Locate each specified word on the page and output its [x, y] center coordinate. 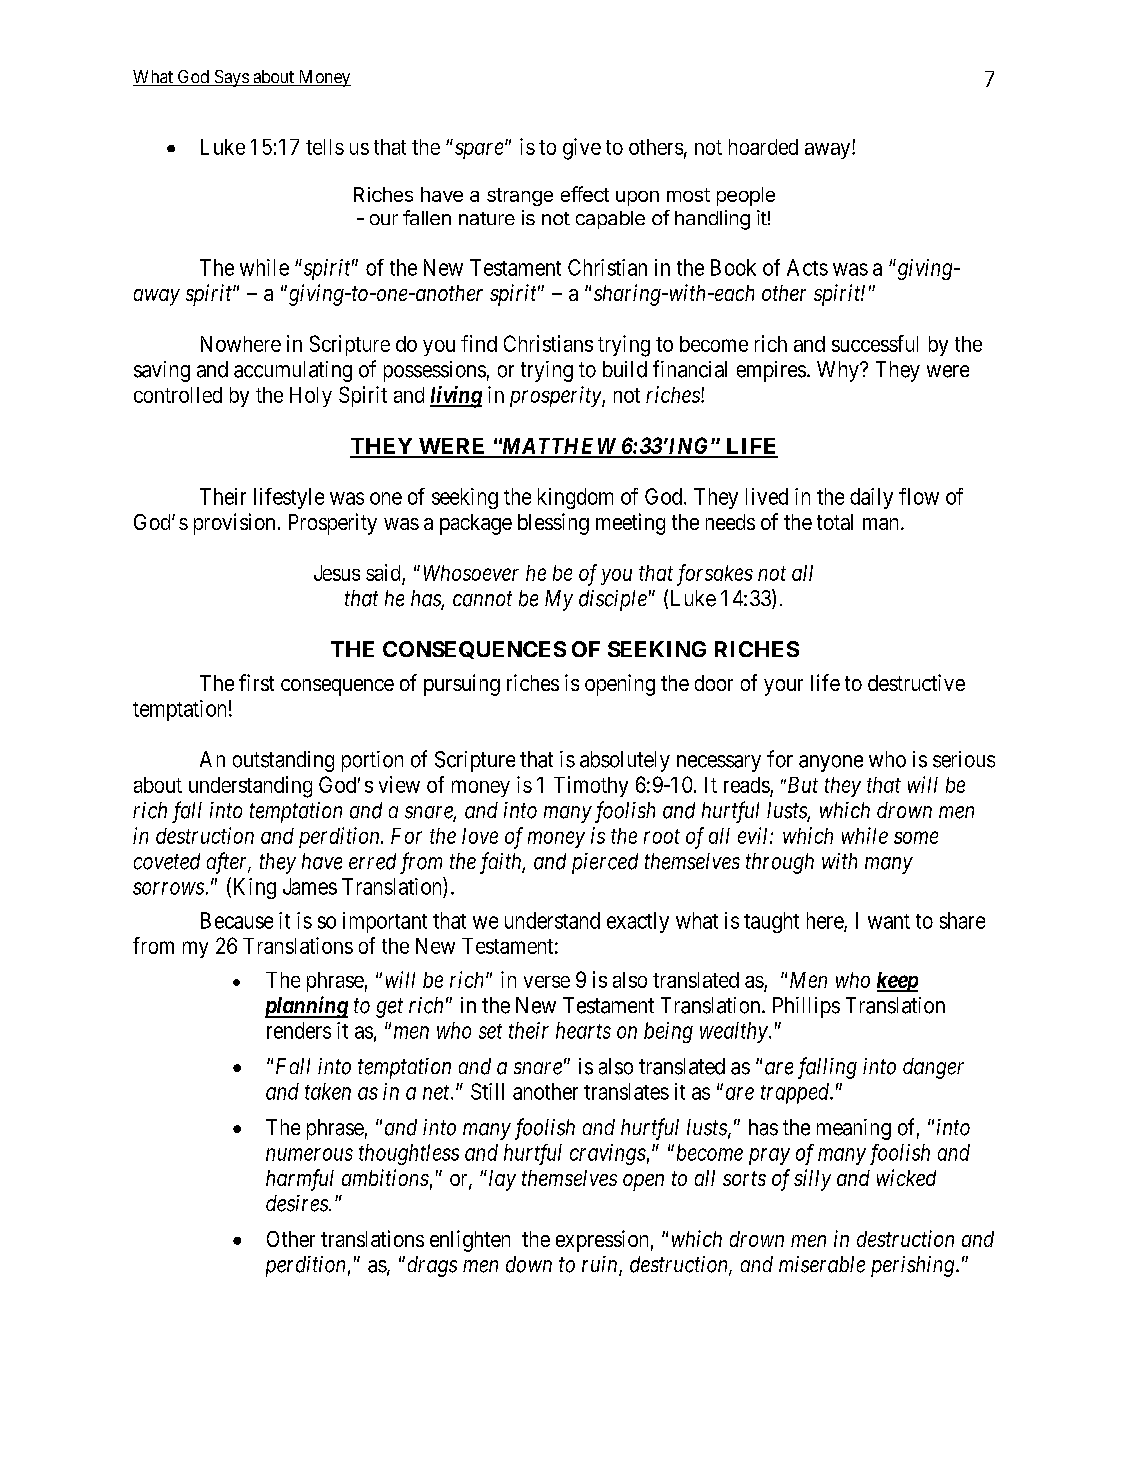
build [625, 369]
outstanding [283, 761]
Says [231, 78]
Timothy [591, 786]
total [835, 522]
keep [897, 982]
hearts [583, 1030]
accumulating [293, 371]
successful [875, 343]
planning [306, 1007]
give [582, 149]
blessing [553, 524]
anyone [831, 763]
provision [234, 524]
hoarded [763, 147]
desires [298, 1203]
